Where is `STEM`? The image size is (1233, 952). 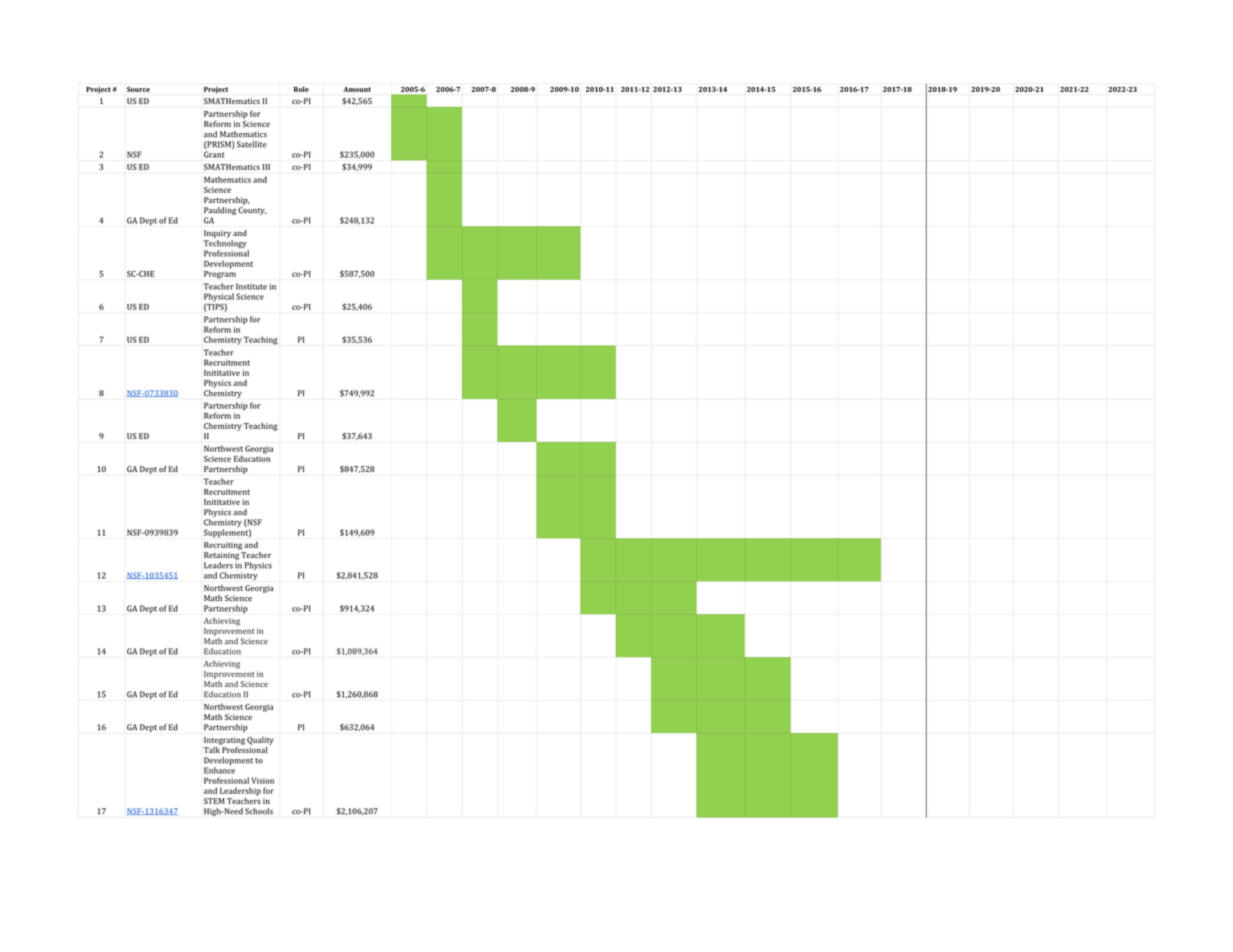 STEM is located at coordinates (214, 801).
